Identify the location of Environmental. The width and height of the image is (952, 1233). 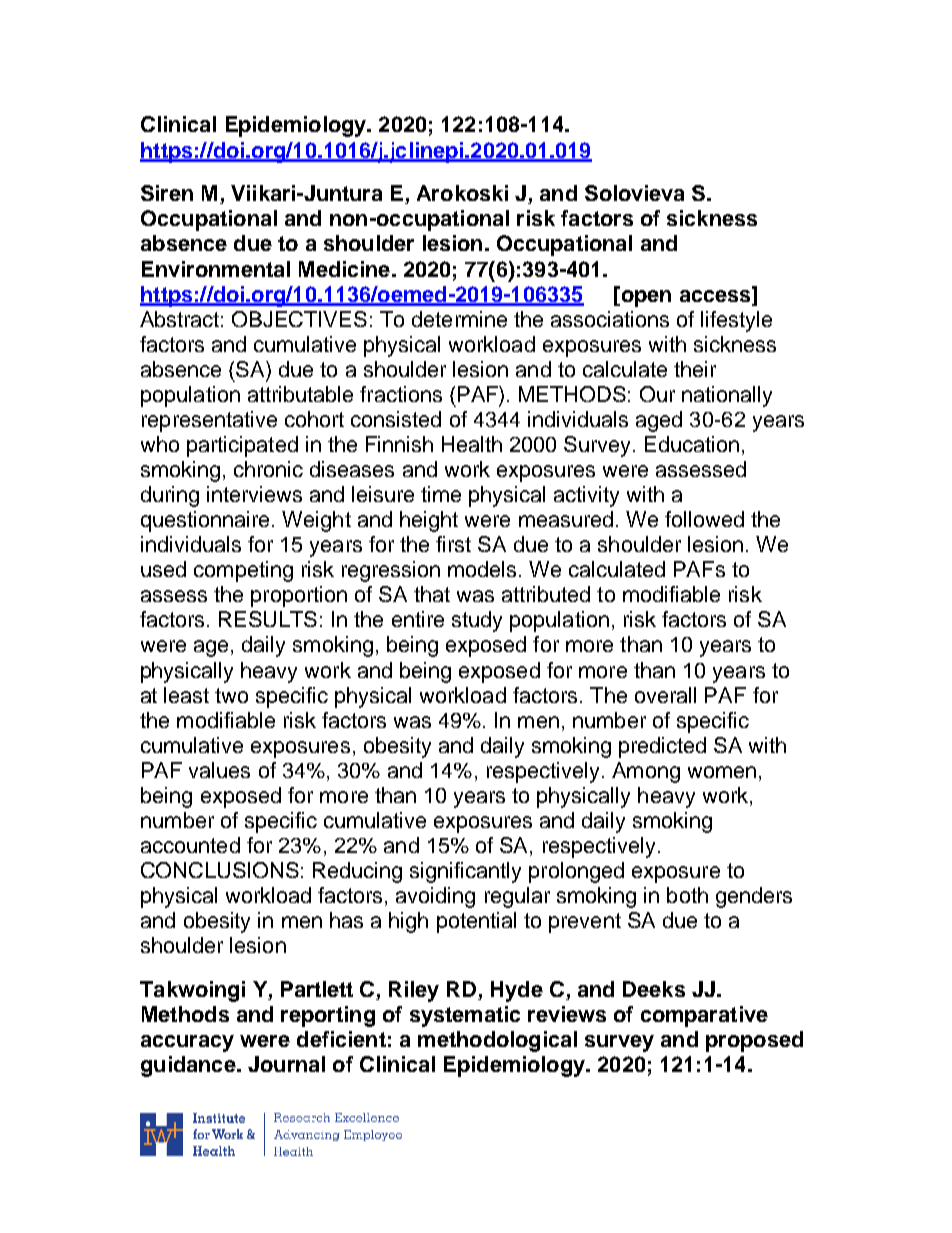
(216, 269).
